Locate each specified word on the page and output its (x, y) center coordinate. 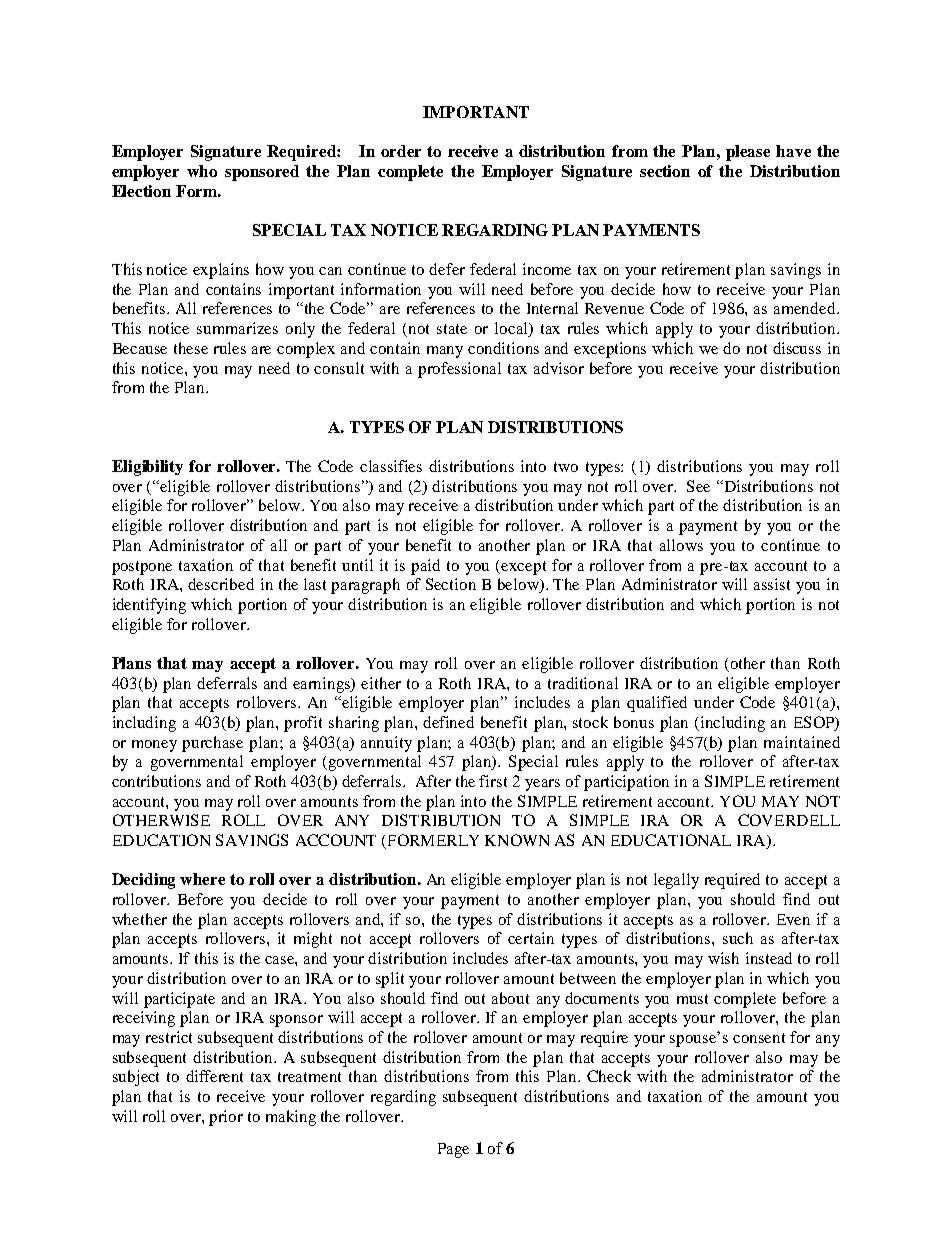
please (748, 153)
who (202, 171)
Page (453, 1150)
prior (226, 1118)
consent (759, 1038)
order (401, 151)
